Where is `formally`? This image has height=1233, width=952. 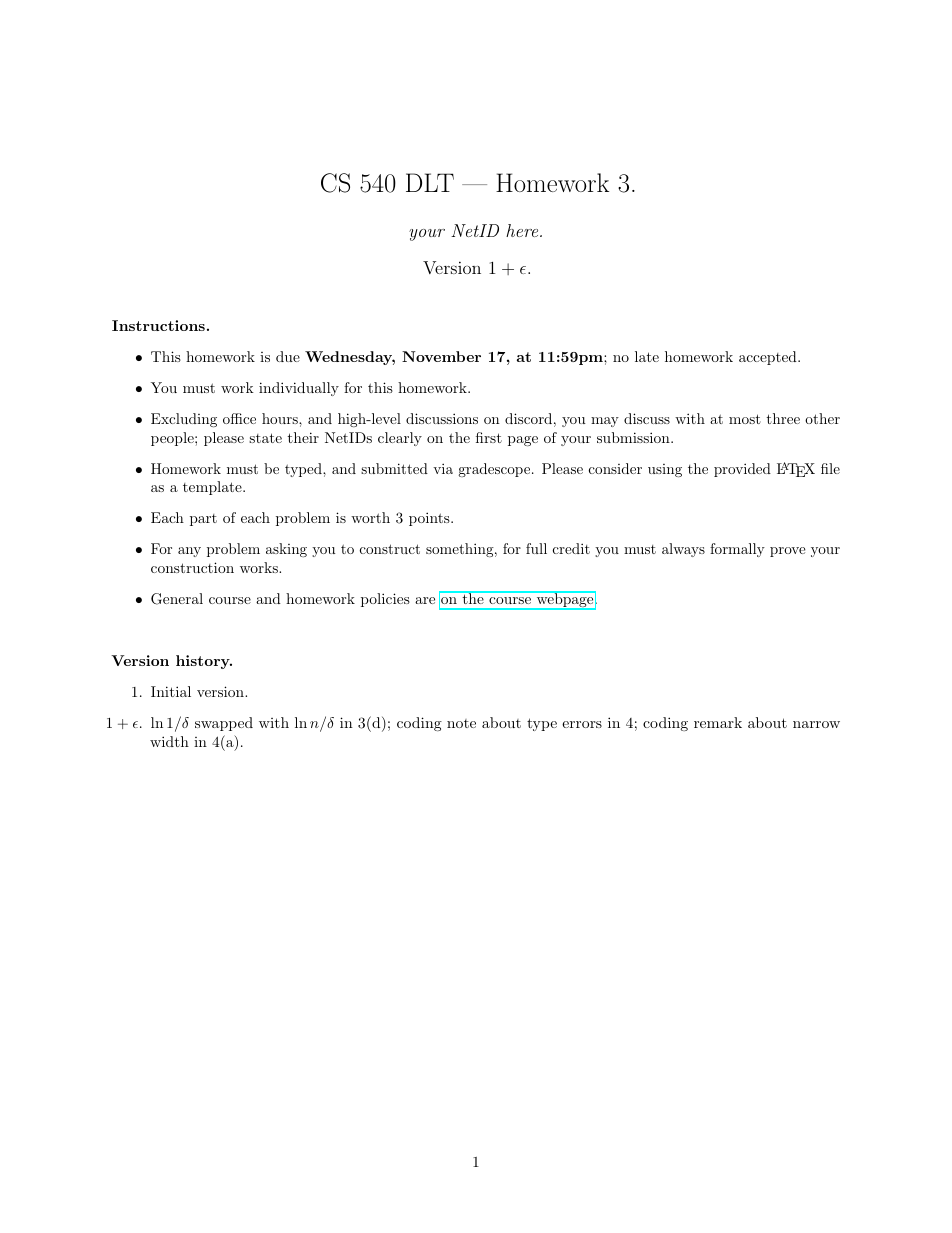
formally is located at coordinates (737, 550).
